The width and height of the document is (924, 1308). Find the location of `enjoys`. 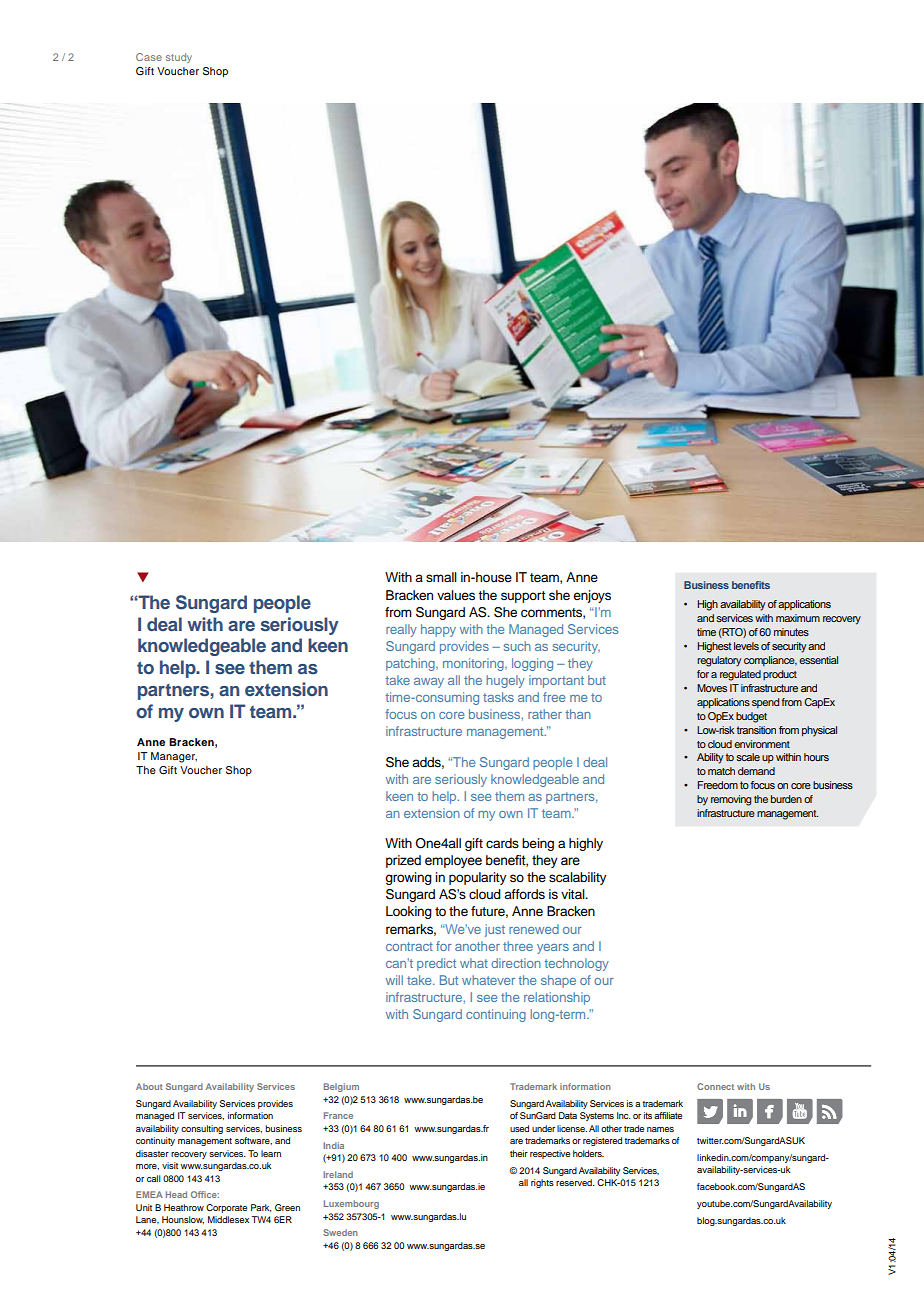

enjoys is located at coordinates (592, 596).
